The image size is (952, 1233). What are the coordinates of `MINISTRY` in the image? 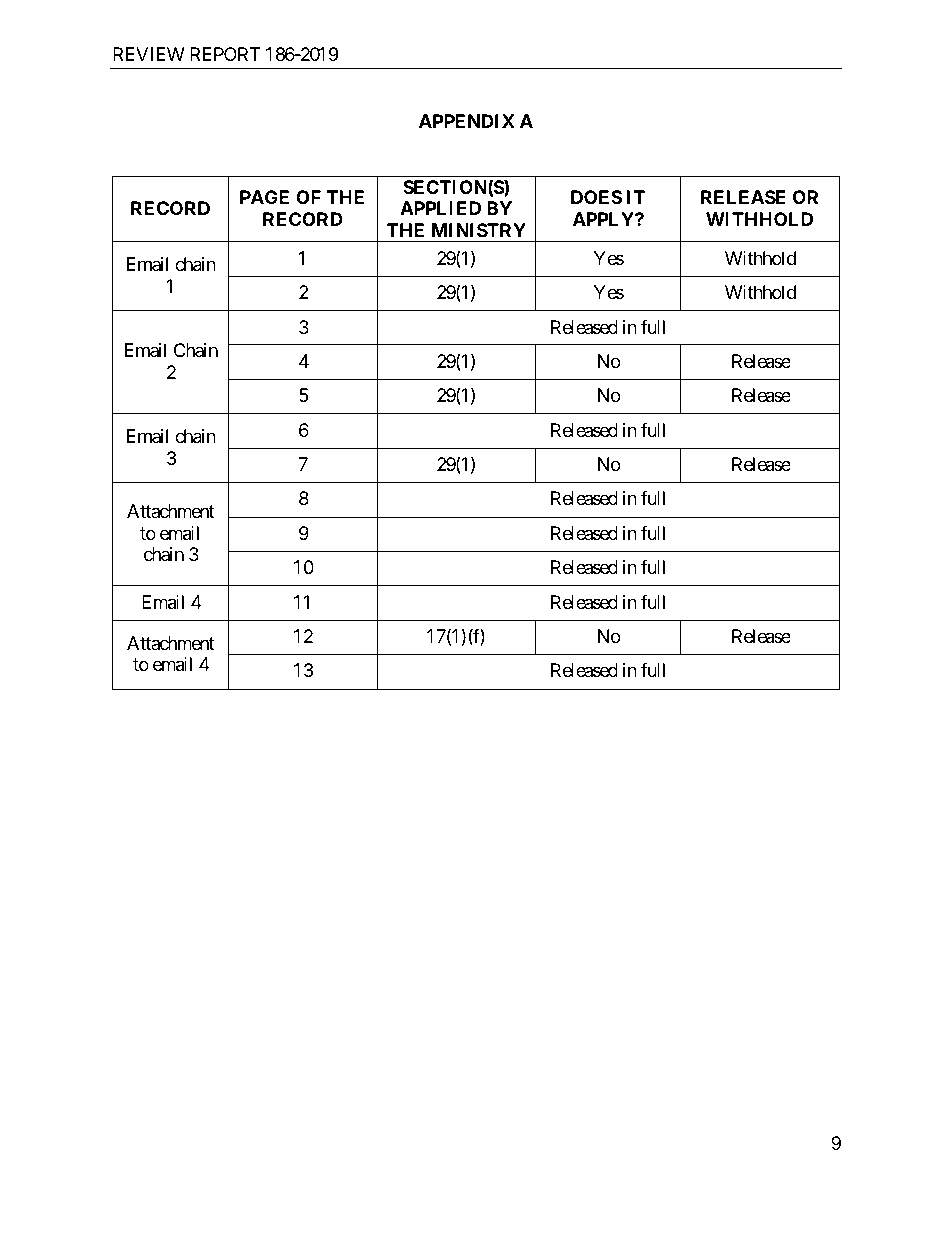 It's located at (479, 230).
